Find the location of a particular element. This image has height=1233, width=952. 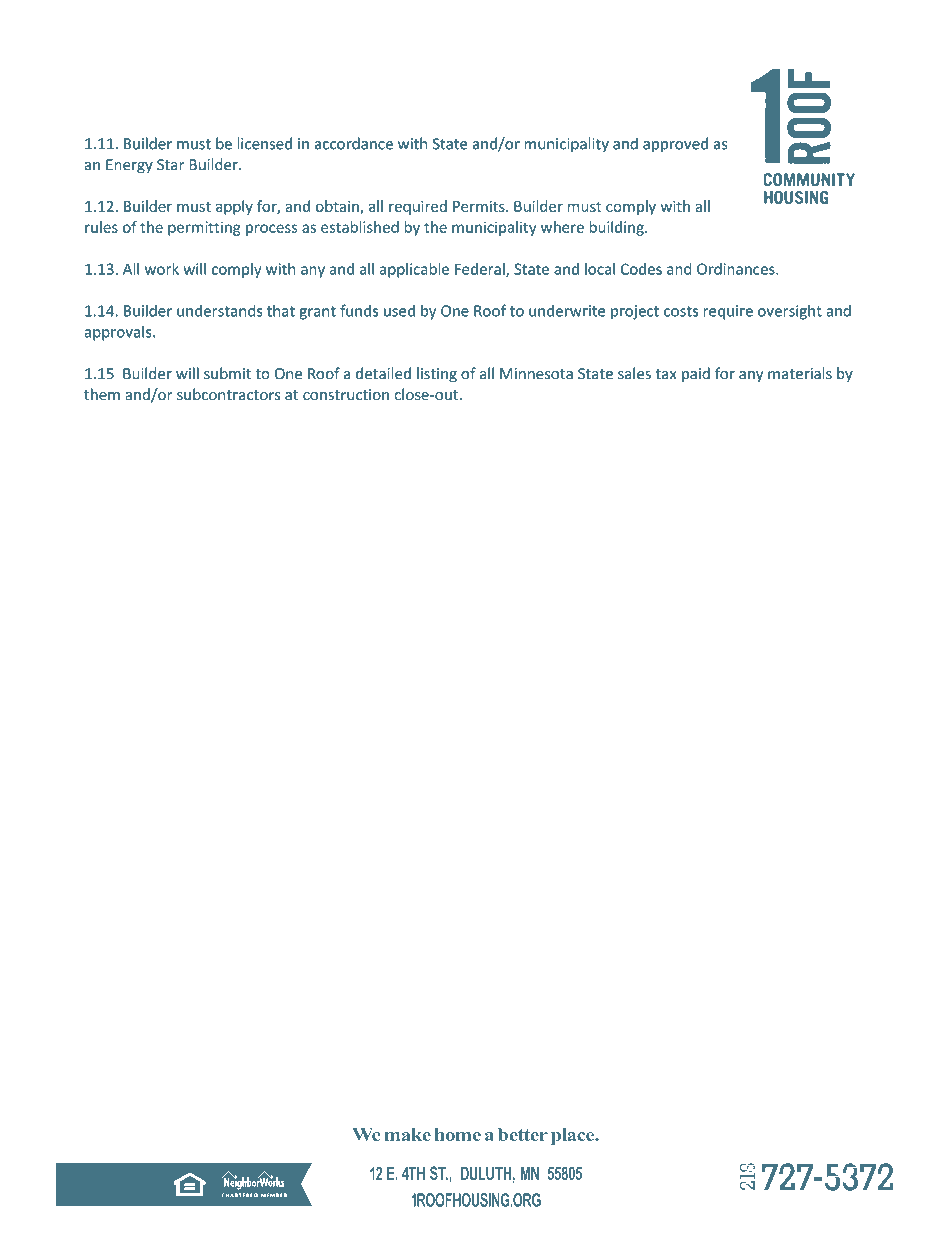

place is located at coordinates (574, 1136).
